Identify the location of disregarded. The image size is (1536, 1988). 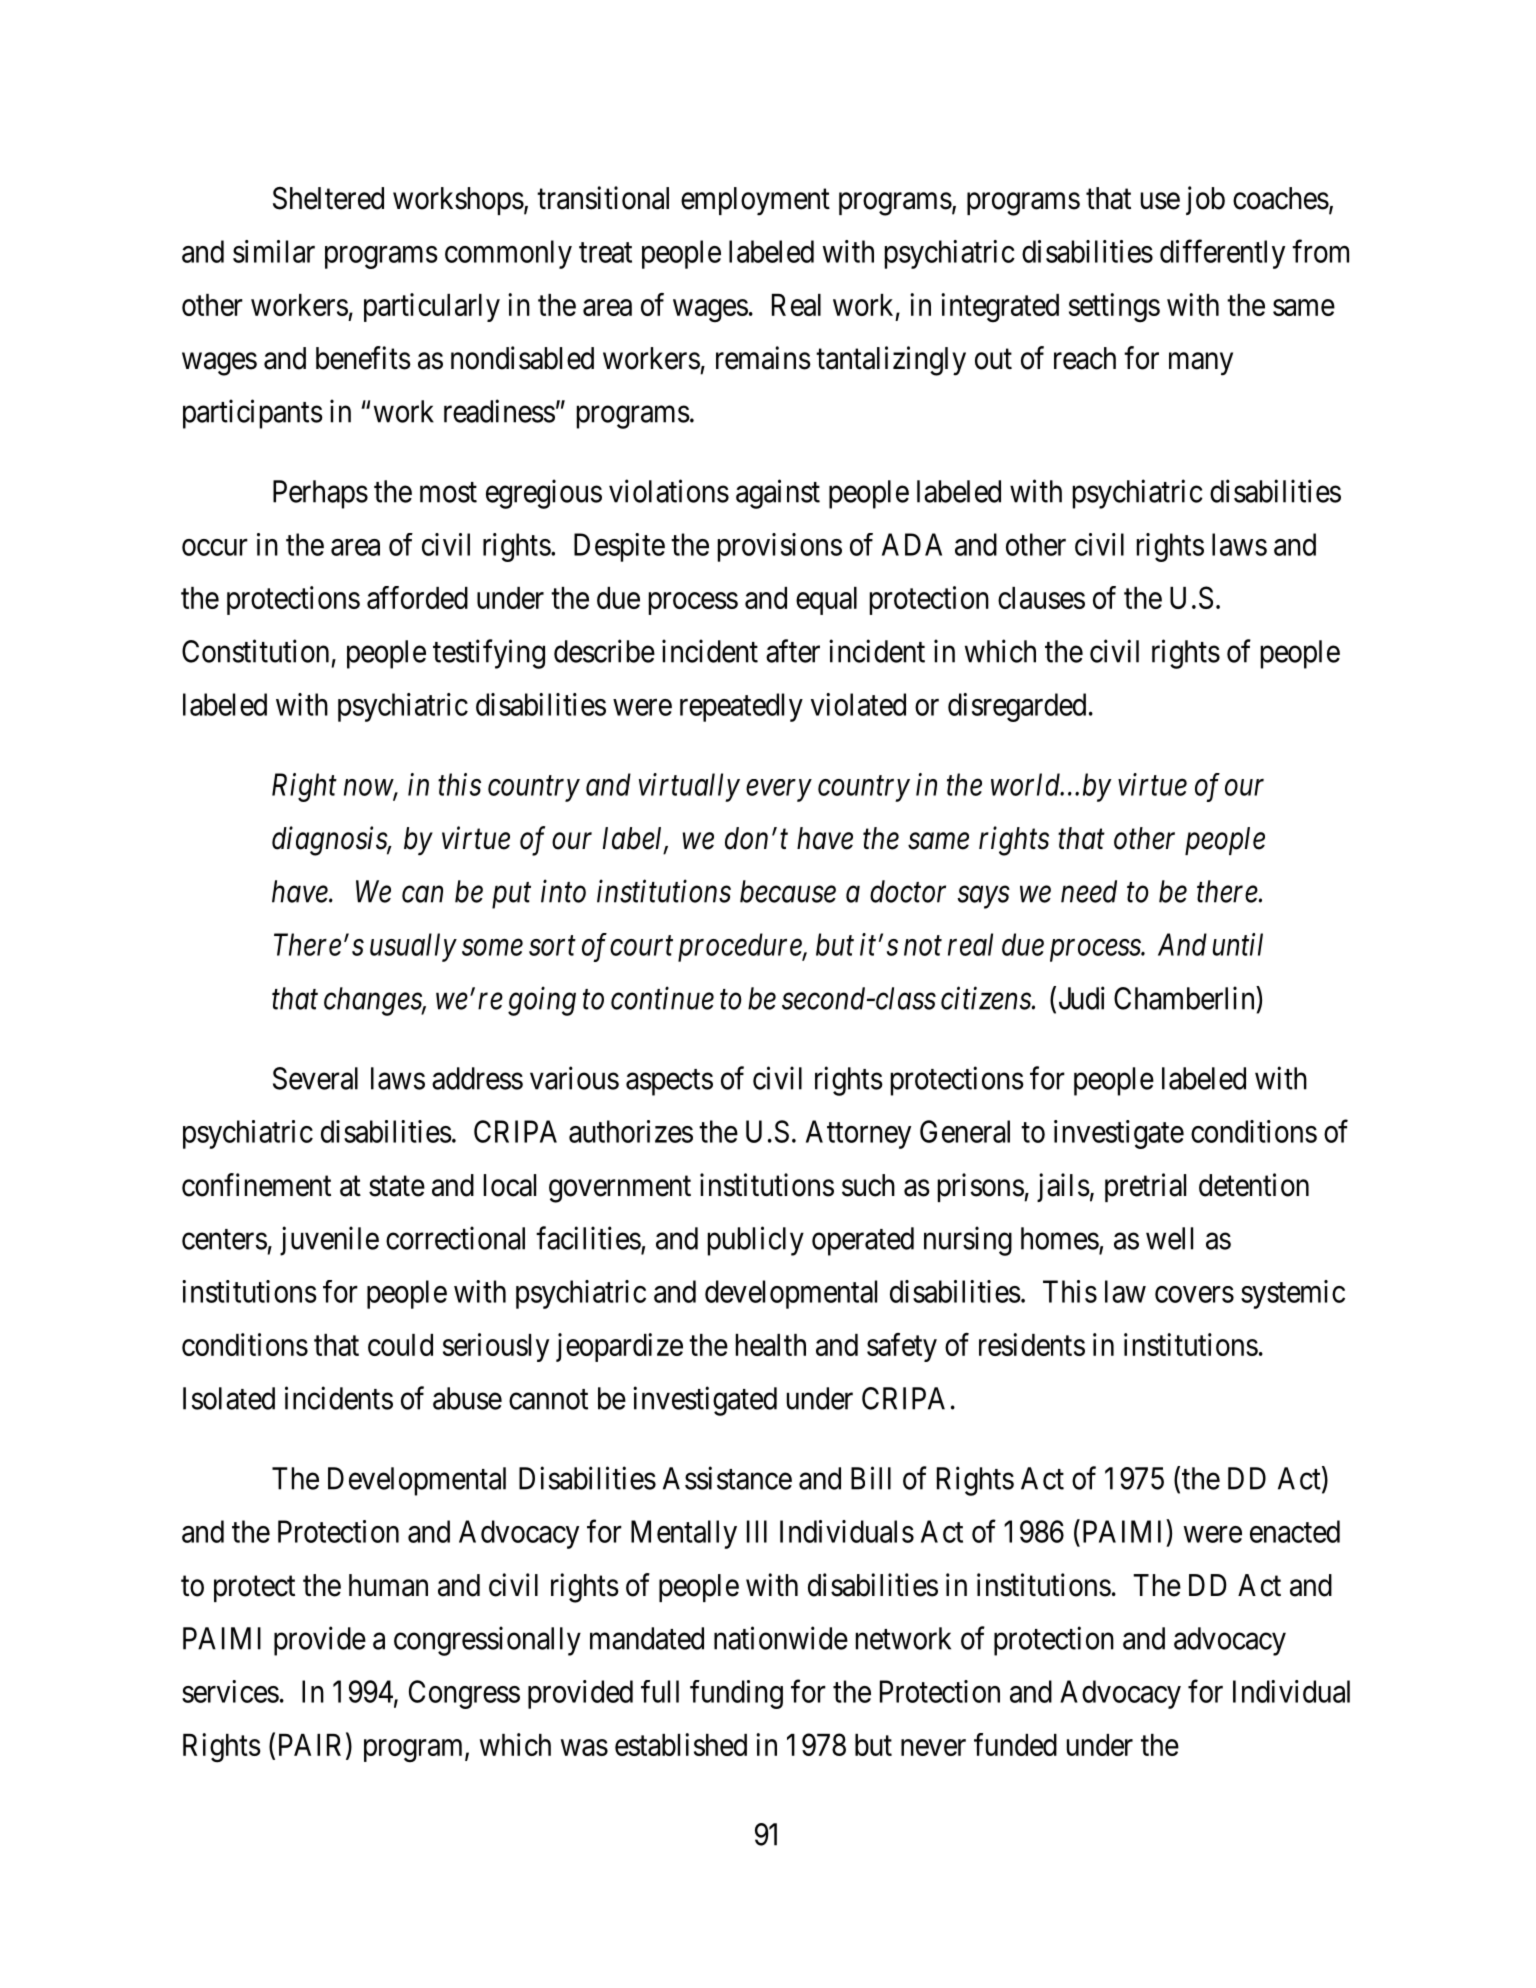
(1017, 707).
